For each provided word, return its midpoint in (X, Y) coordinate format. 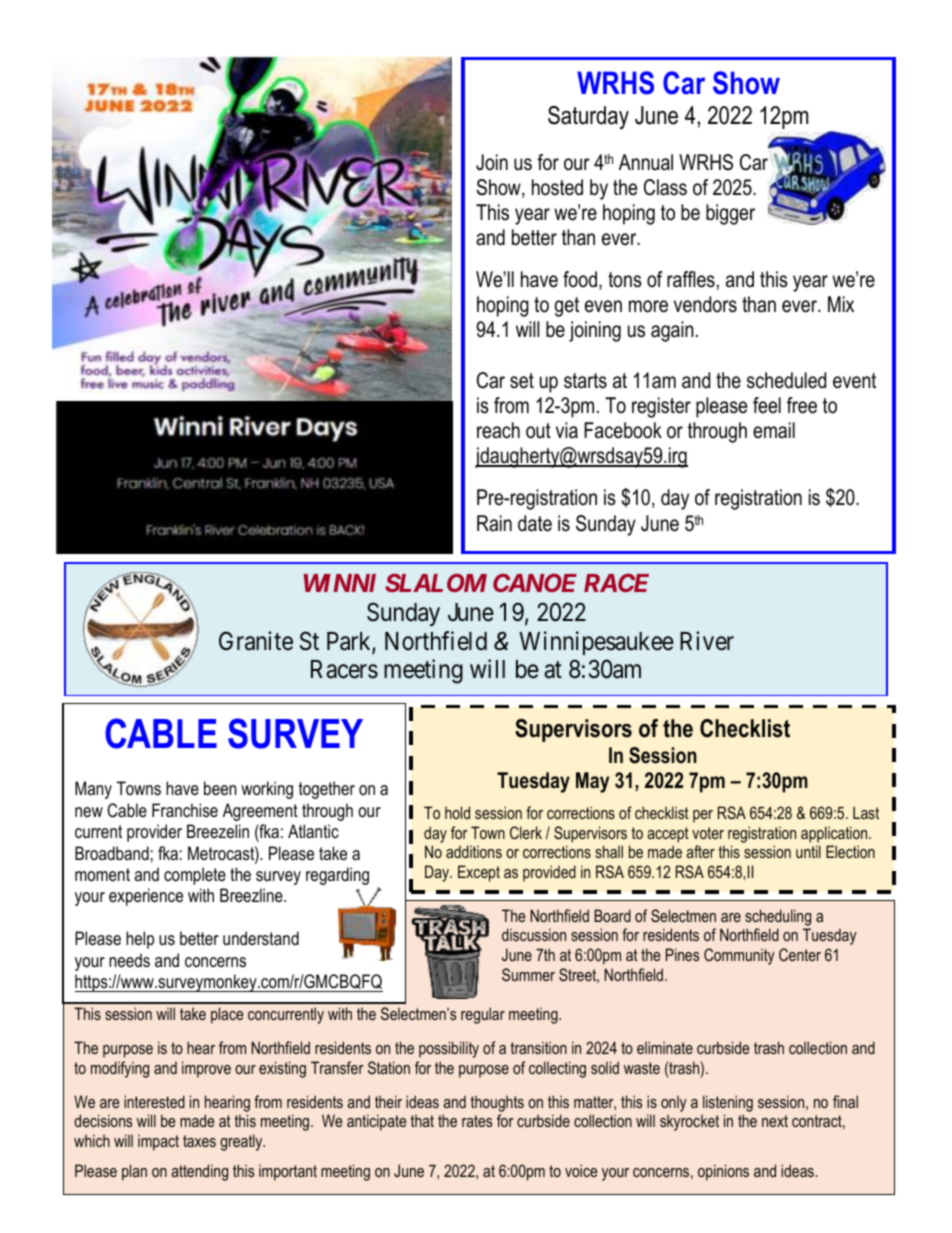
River (707, 641)
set (522, 381)
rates (477, 1121)
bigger (730, 214)
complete (195, 876)
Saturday (588, 117)
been (220, 788)
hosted (557, 187)
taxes (199, 1141)
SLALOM (436, 583)
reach (498, 430)
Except (479, 873)
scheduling (778, 917)
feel (767, 405)
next (775, 1121)
